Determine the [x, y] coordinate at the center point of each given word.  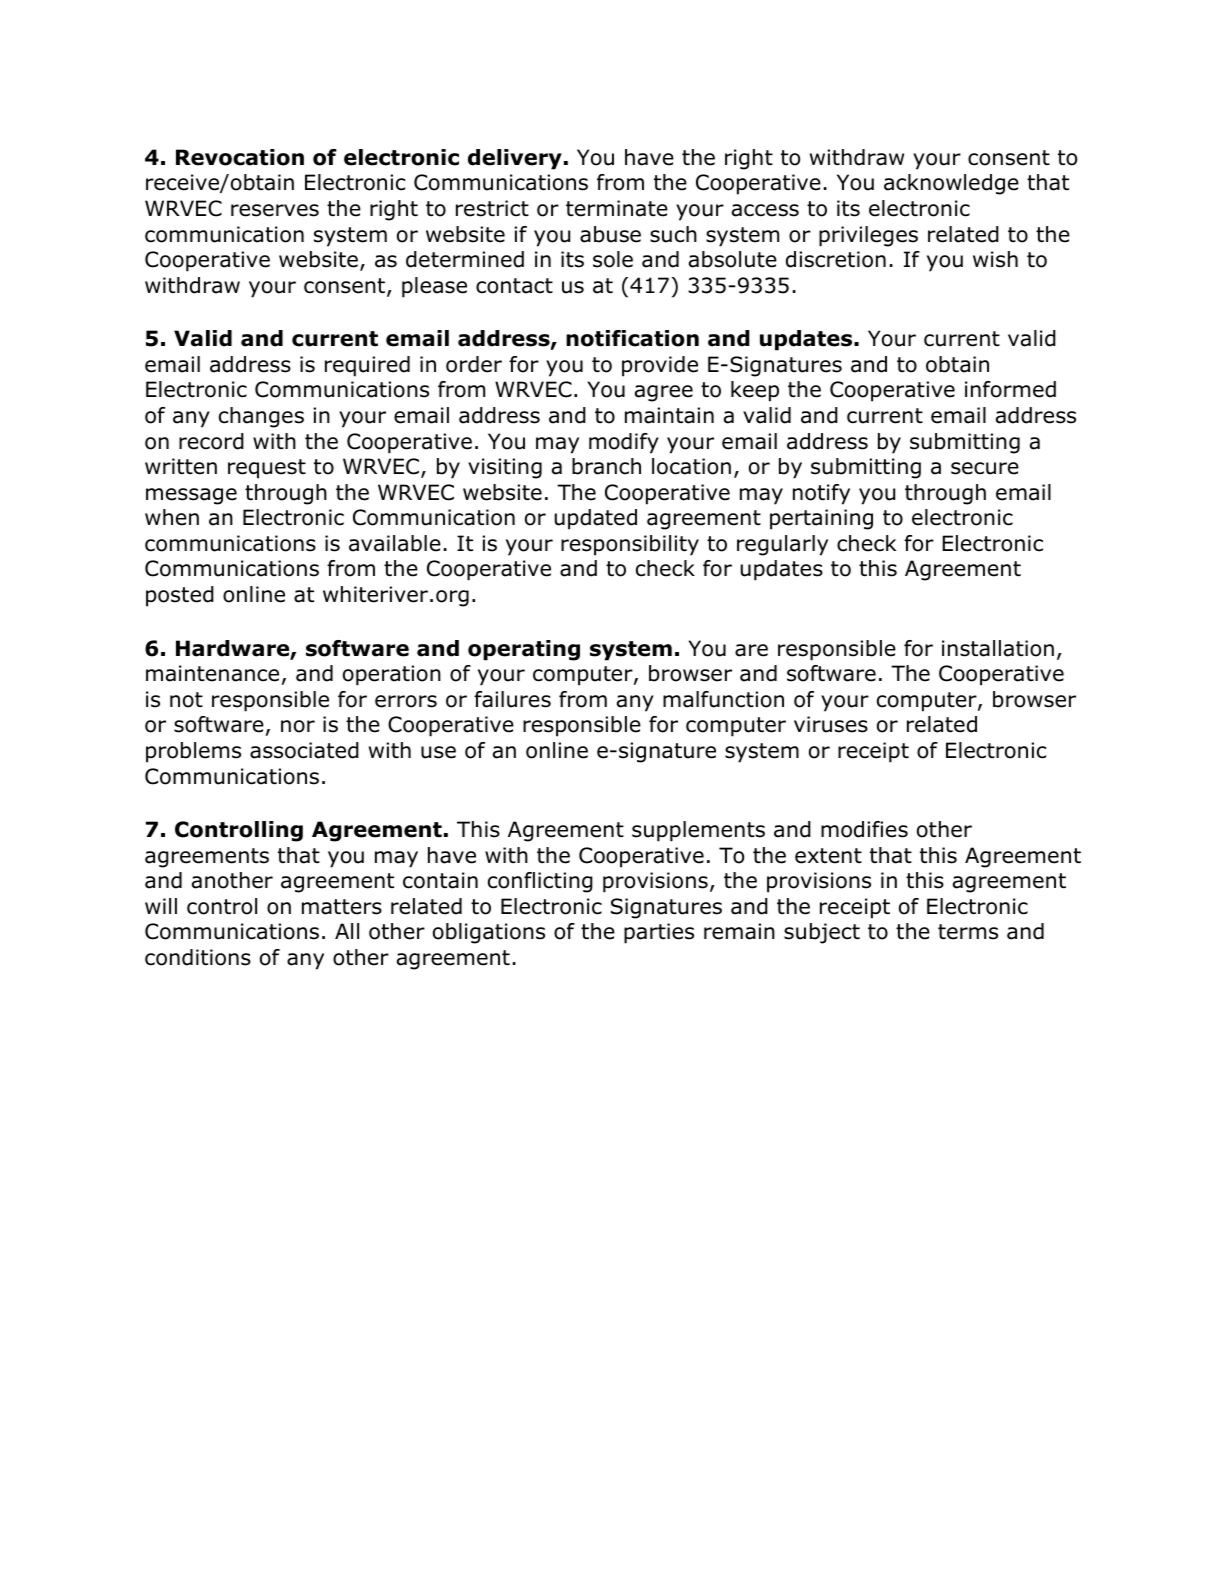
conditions [198, 957]
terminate [617, 208]
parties [659, 933]
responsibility [630, 545]
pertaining [821, 519]
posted [180, 596]
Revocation [240, 157]
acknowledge [951, 184]
